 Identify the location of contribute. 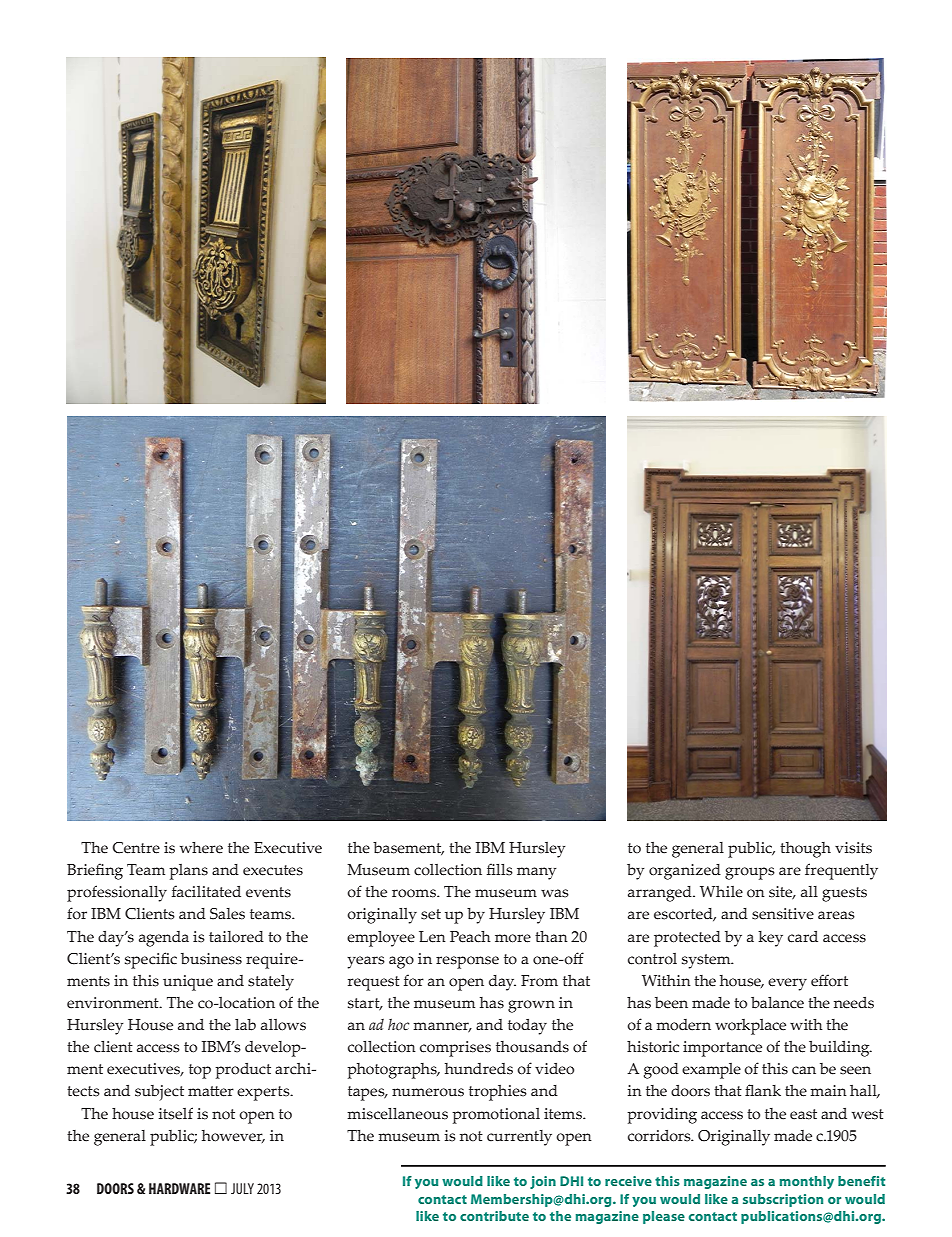
(494, 1216).
